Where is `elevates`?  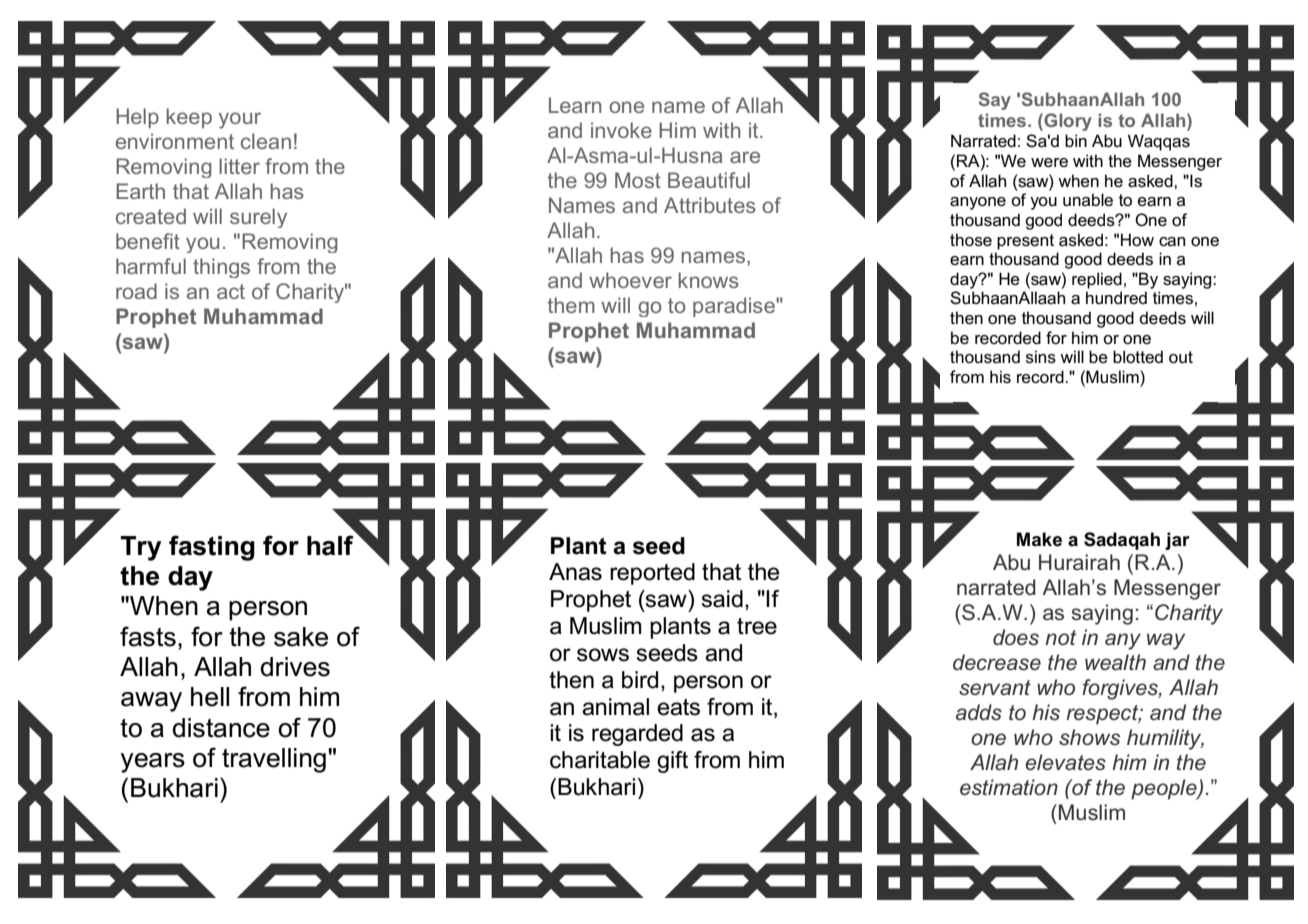
elevates is located at coordinates (1065, 762).
